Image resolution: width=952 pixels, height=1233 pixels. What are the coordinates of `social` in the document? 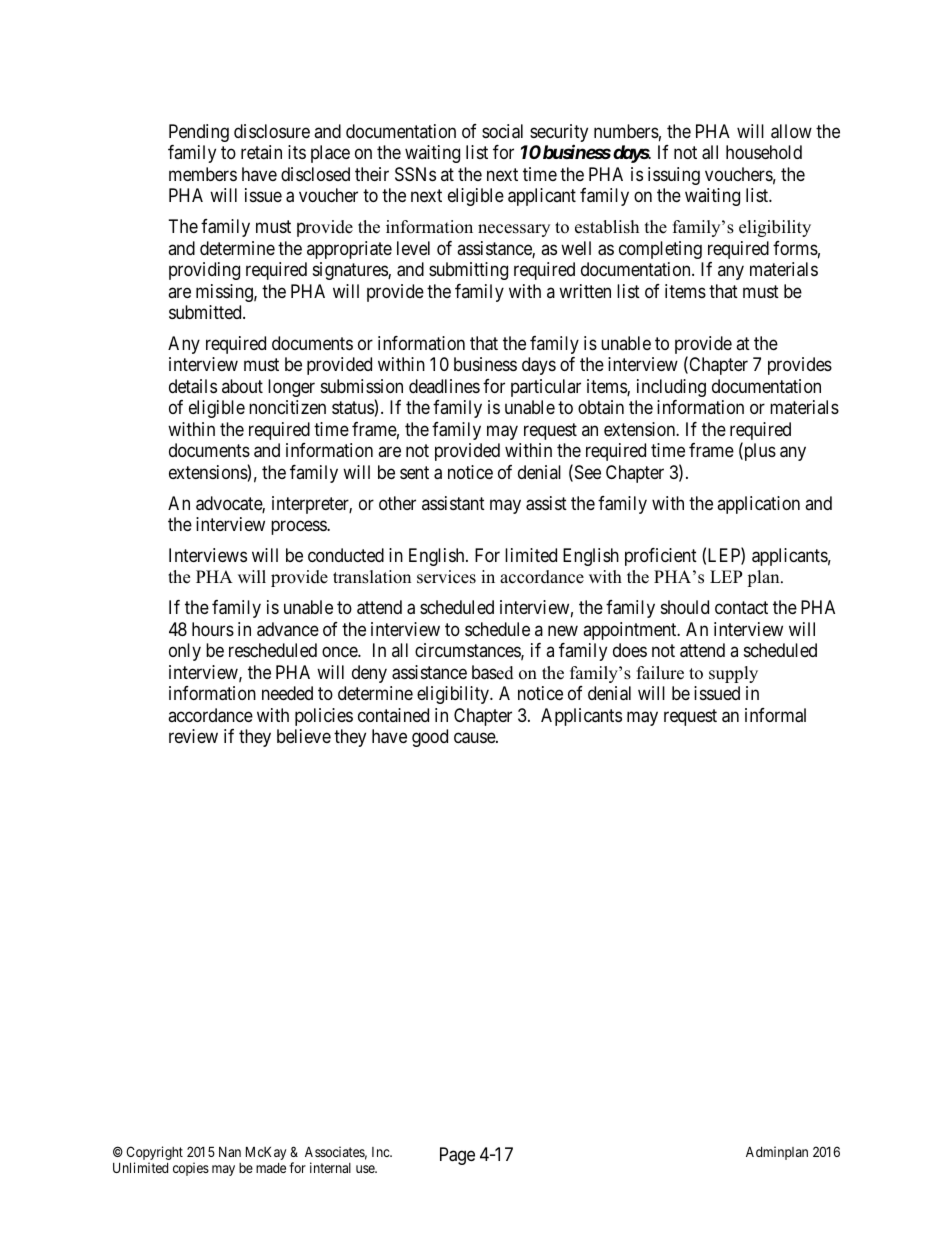 It's located at (502, 131).
